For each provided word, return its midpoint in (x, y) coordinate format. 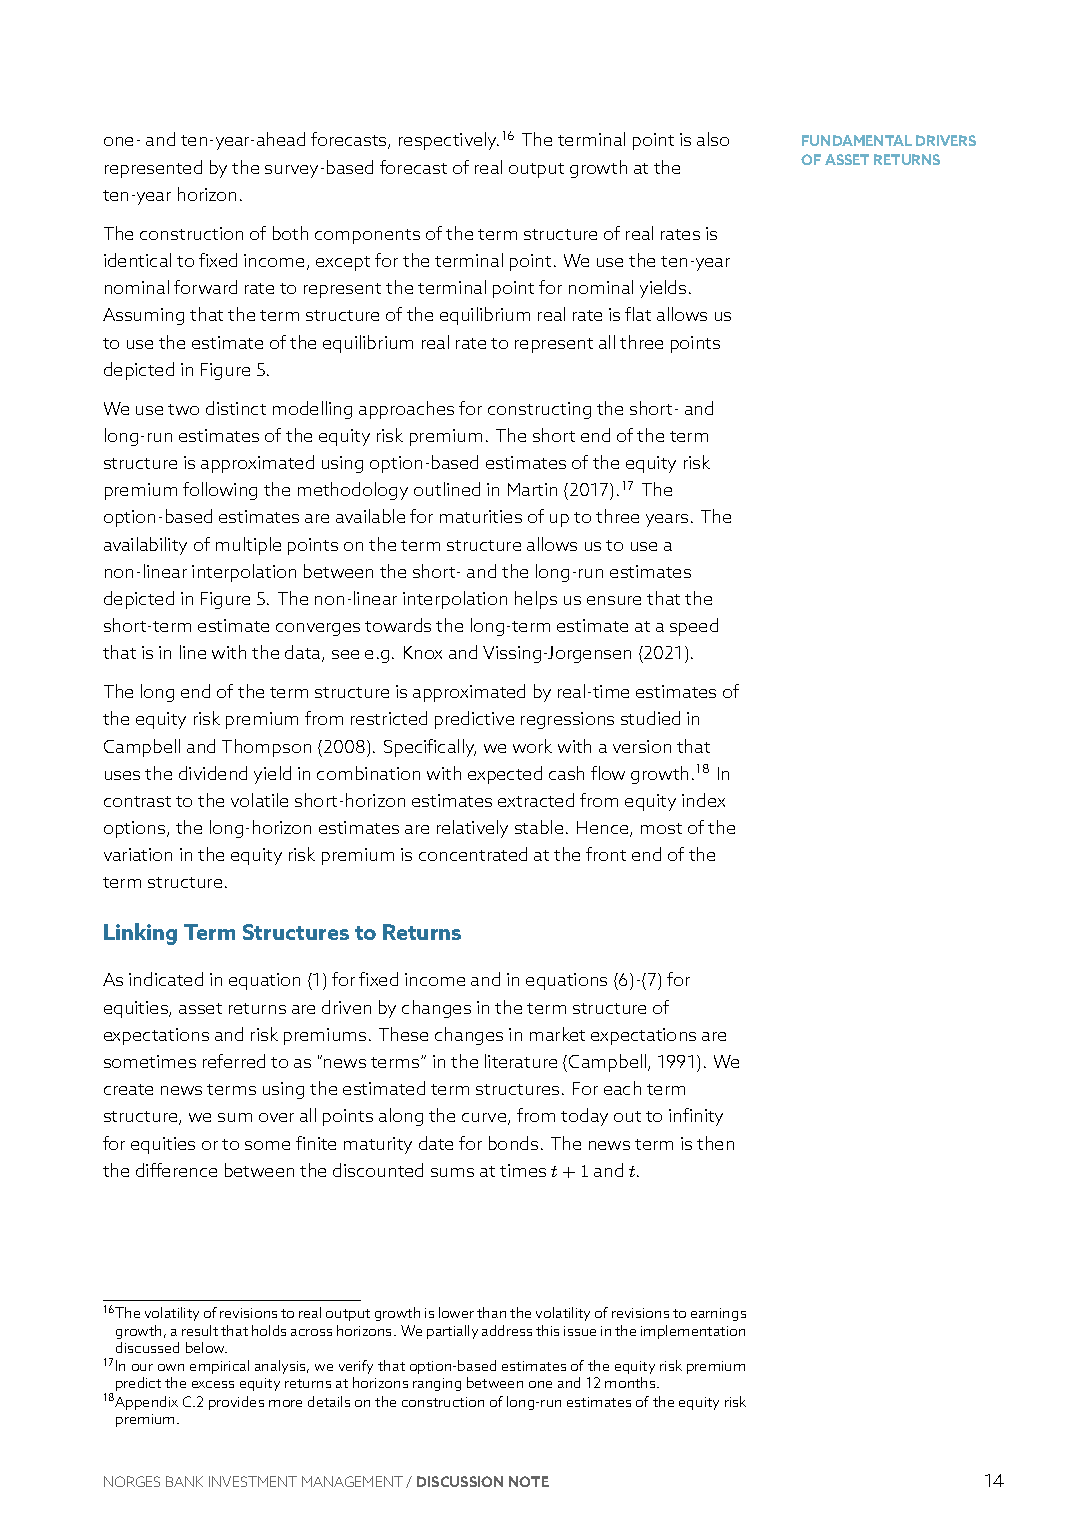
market (557, 1034)
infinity (696, 1117)
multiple (248, 546)
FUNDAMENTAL (857, 140)
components (367, 236)
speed (694, 627)
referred (234, 1061)
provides (236, 1403)
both (290, 233)
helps (536, 600)
